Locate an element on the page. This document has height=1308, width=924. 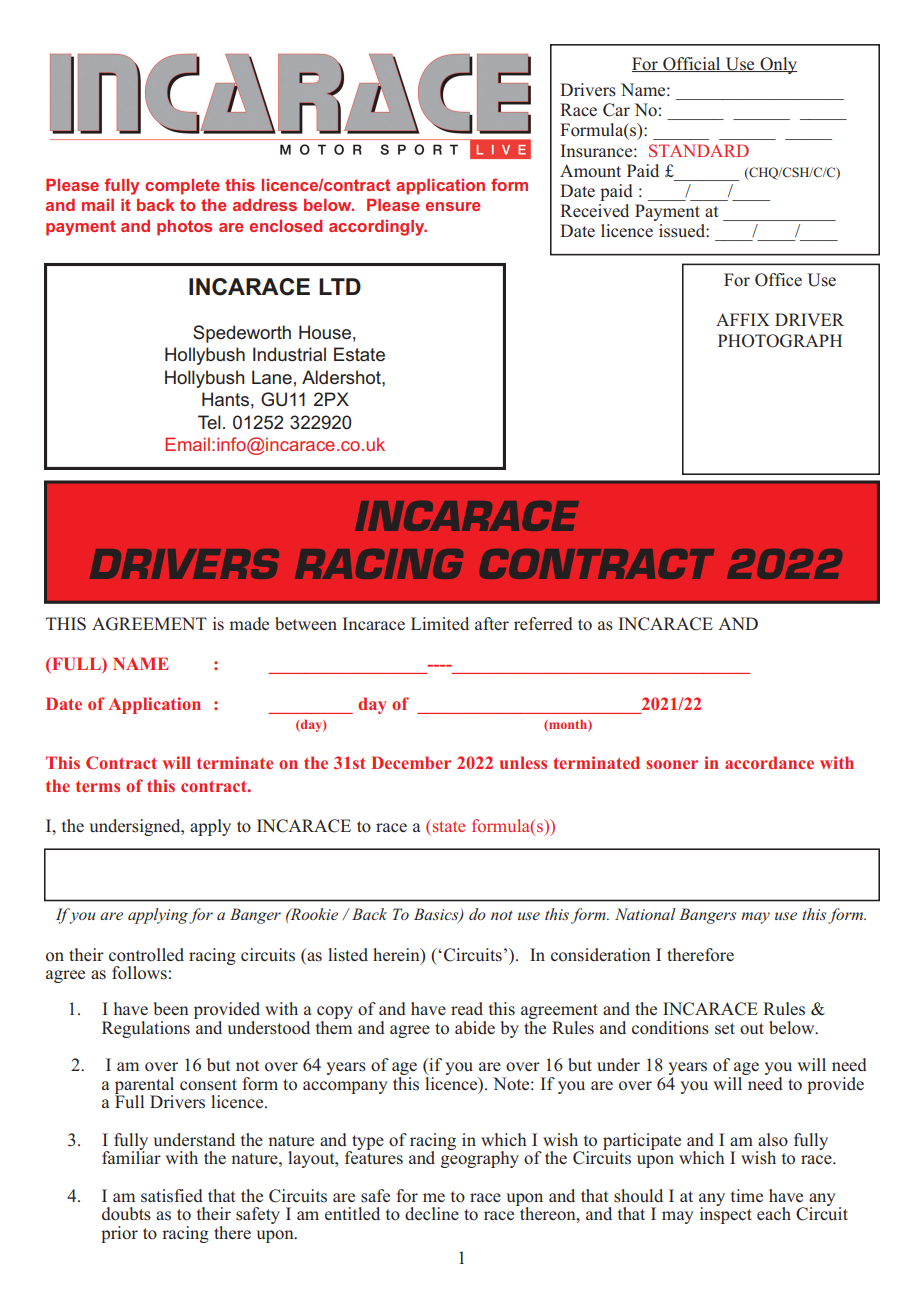
inspect is located at coordinates (726, 1214).
